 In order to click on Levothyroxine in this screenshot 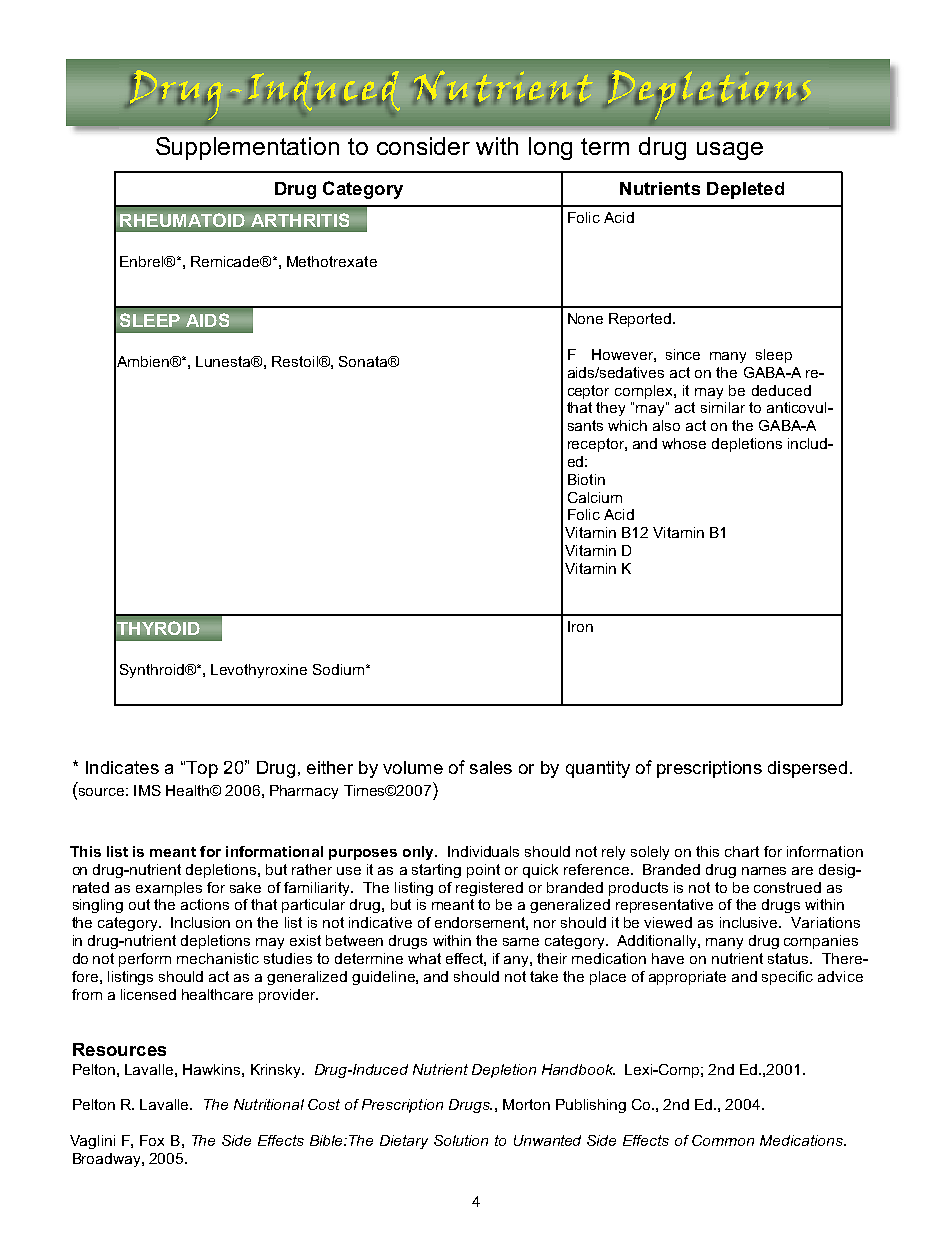, I will do `click(259, 671)`.
